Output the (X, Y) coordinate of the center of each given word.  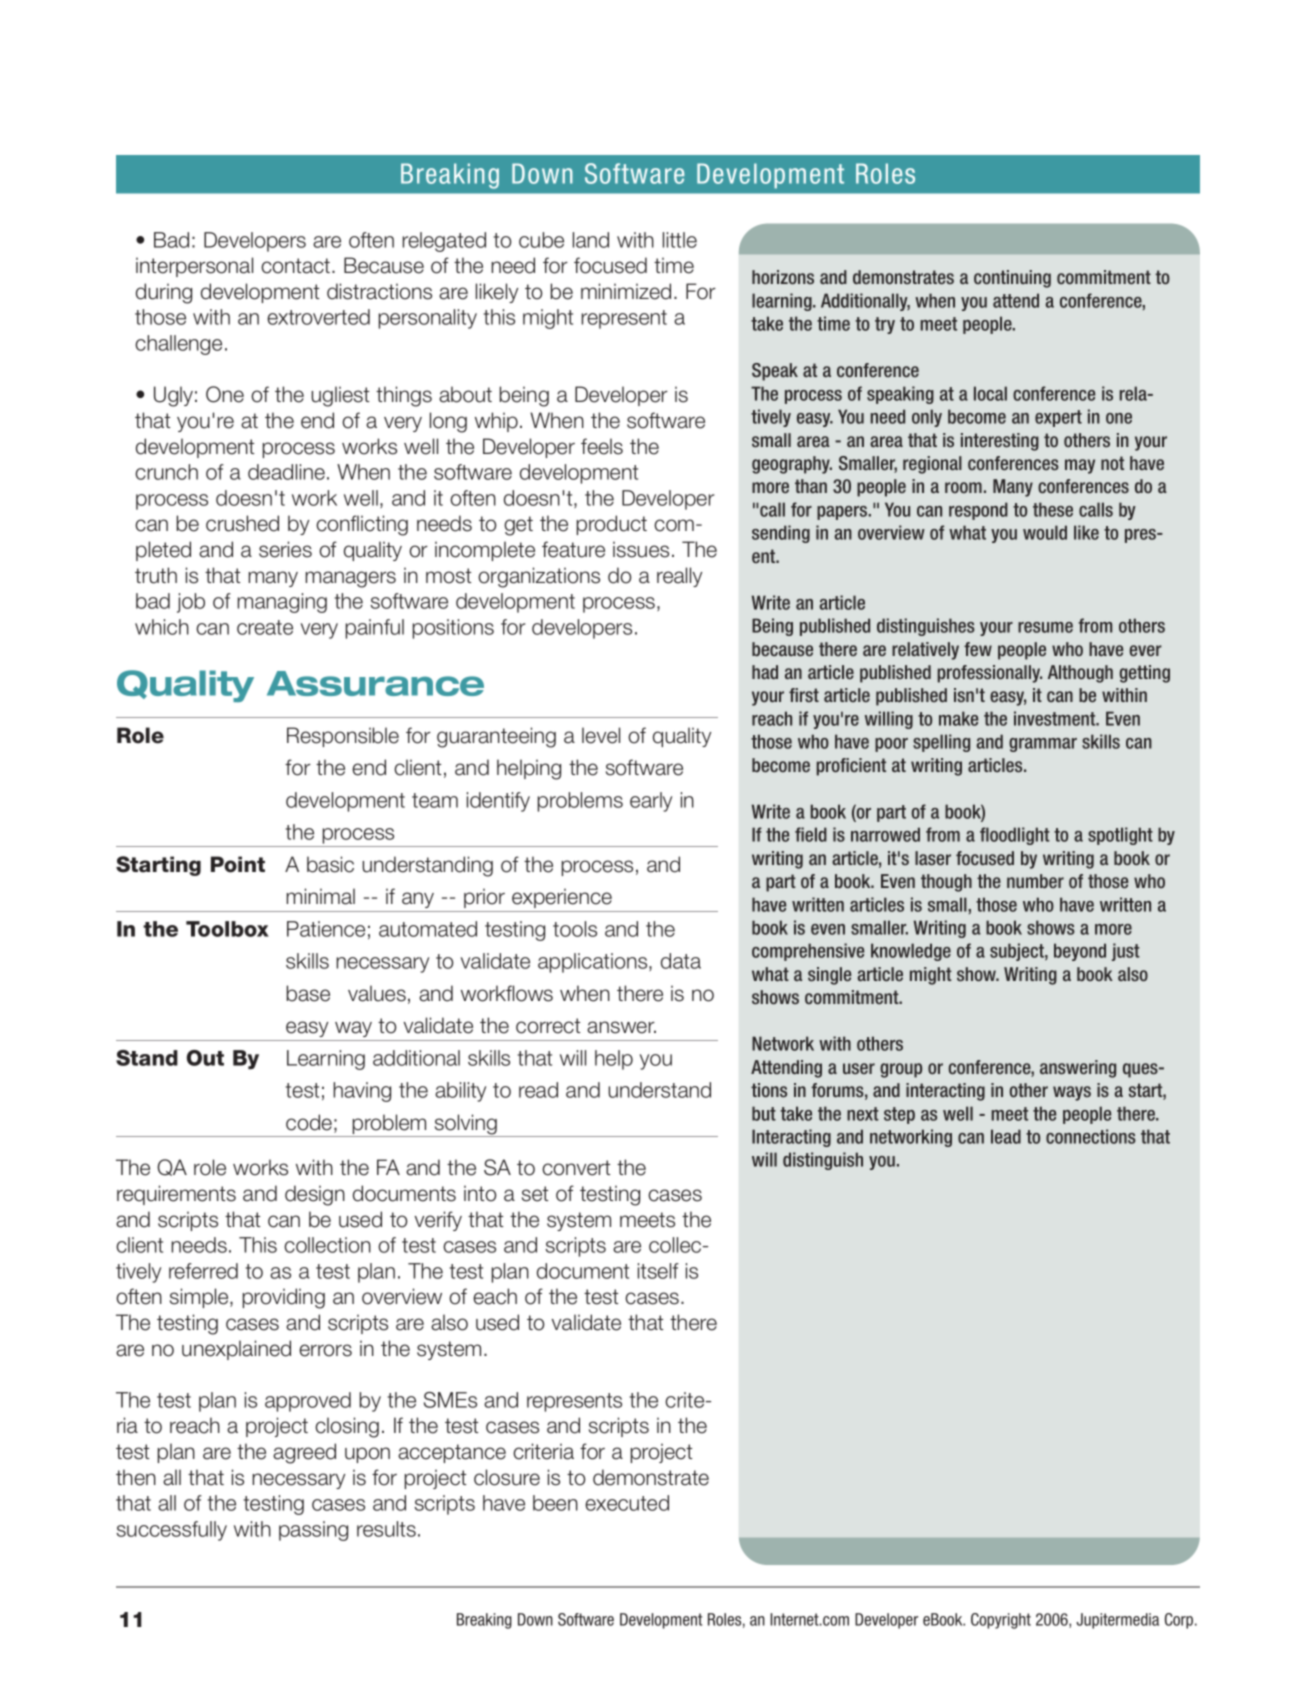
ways (1072, 1093)
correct (548, 1026)
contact (297, 266)
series (285, 549)
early (651, 802)
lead (1006, 1136)
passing (313, 1531)
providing (284, 1298)
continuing (1012, 279)
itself (658, 1271)
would (1045, 532)
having (362, 1092)
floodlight (1015, 836)
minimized (626, 291)
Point (238, 864)
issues (641, 549)
